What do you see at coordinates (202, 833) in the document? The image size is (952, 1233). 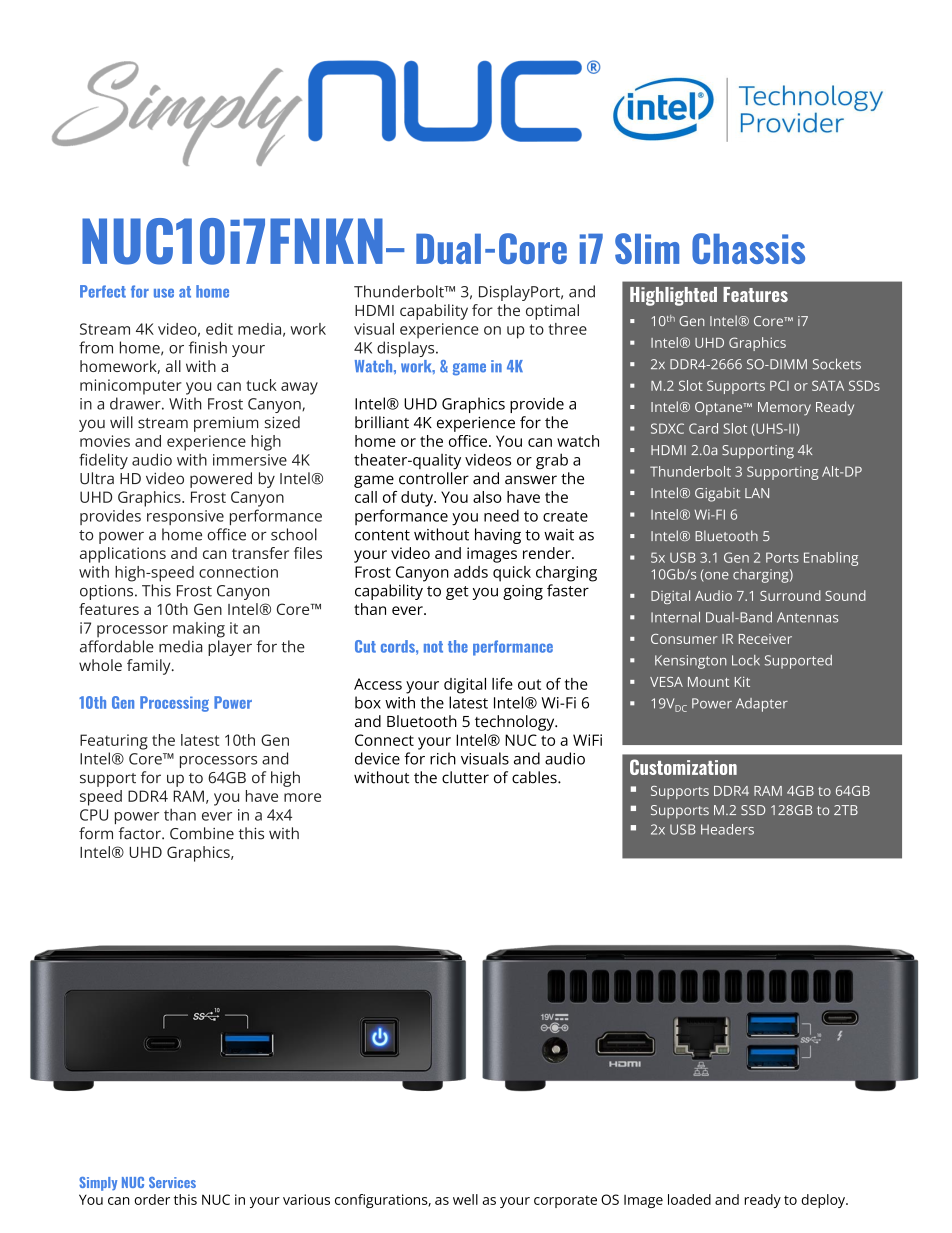 I see `Combine` at bounding box center [202, 833].
